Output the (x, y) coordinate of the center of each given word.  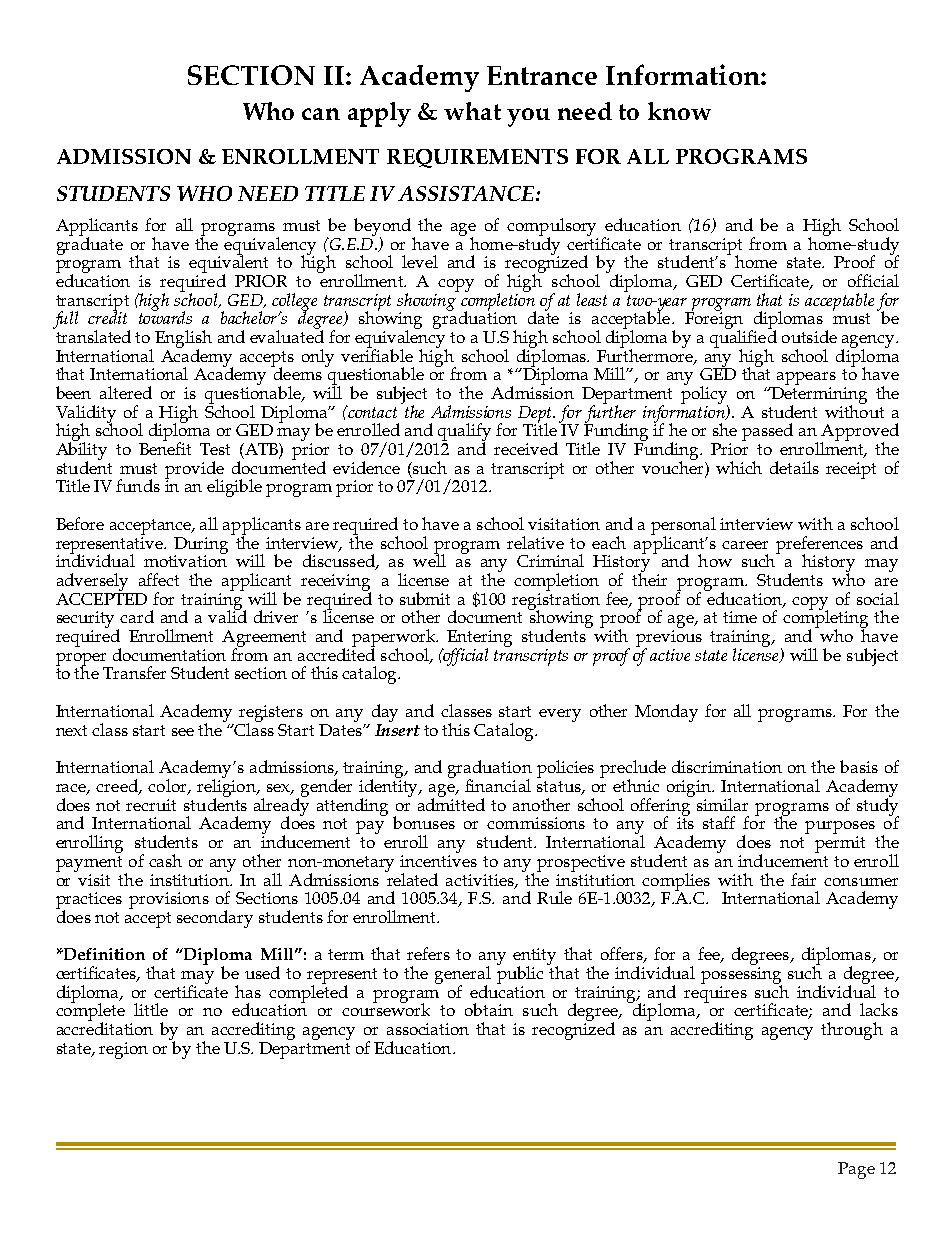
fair (803, 879)
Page (856, 1170)
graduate (90, 245)
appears (805, 380)
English (183, 340)
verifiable (377, 354)
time (740, 617)
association (428, 1029)
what (472, 111)
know (679, 111)
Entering (479, 639)
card (137, 616)
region (123, 1050)
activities (481, 881)
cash (165, 860)
